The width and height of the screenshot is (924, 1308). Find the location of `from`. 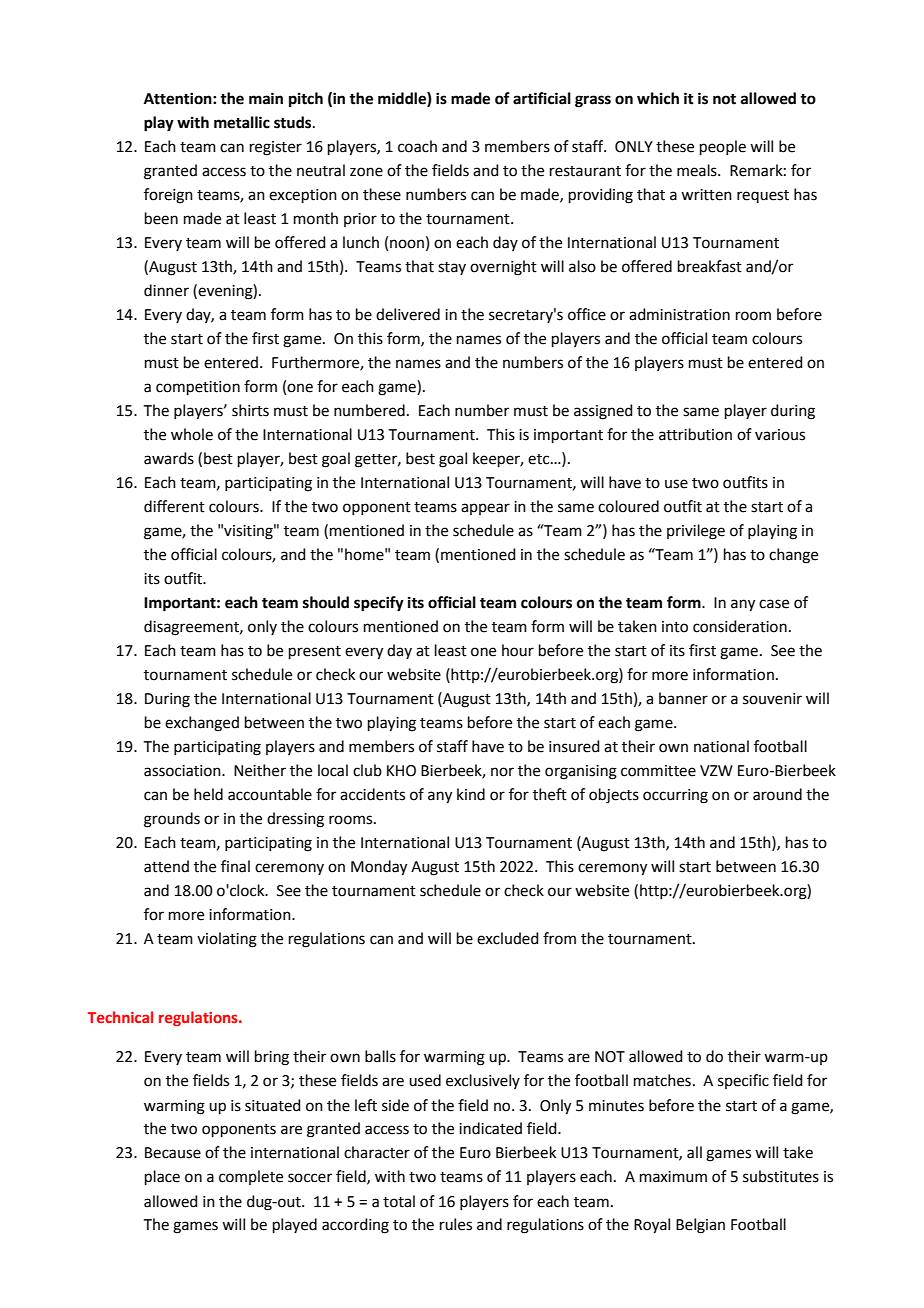

from is located at coordinates (559, 938).
